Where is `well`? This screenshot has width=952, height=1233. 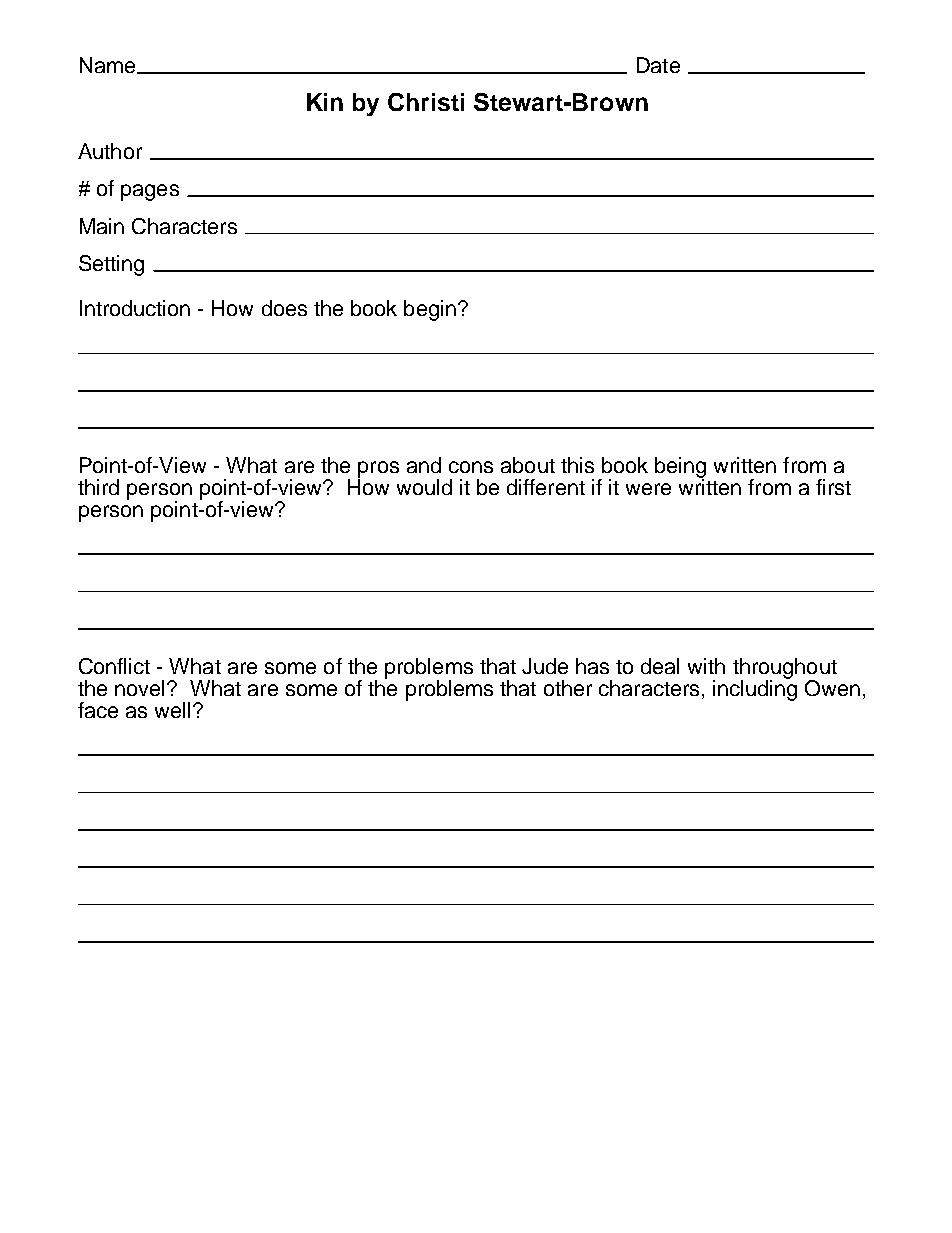
well is located at coordinates (172, 710).
